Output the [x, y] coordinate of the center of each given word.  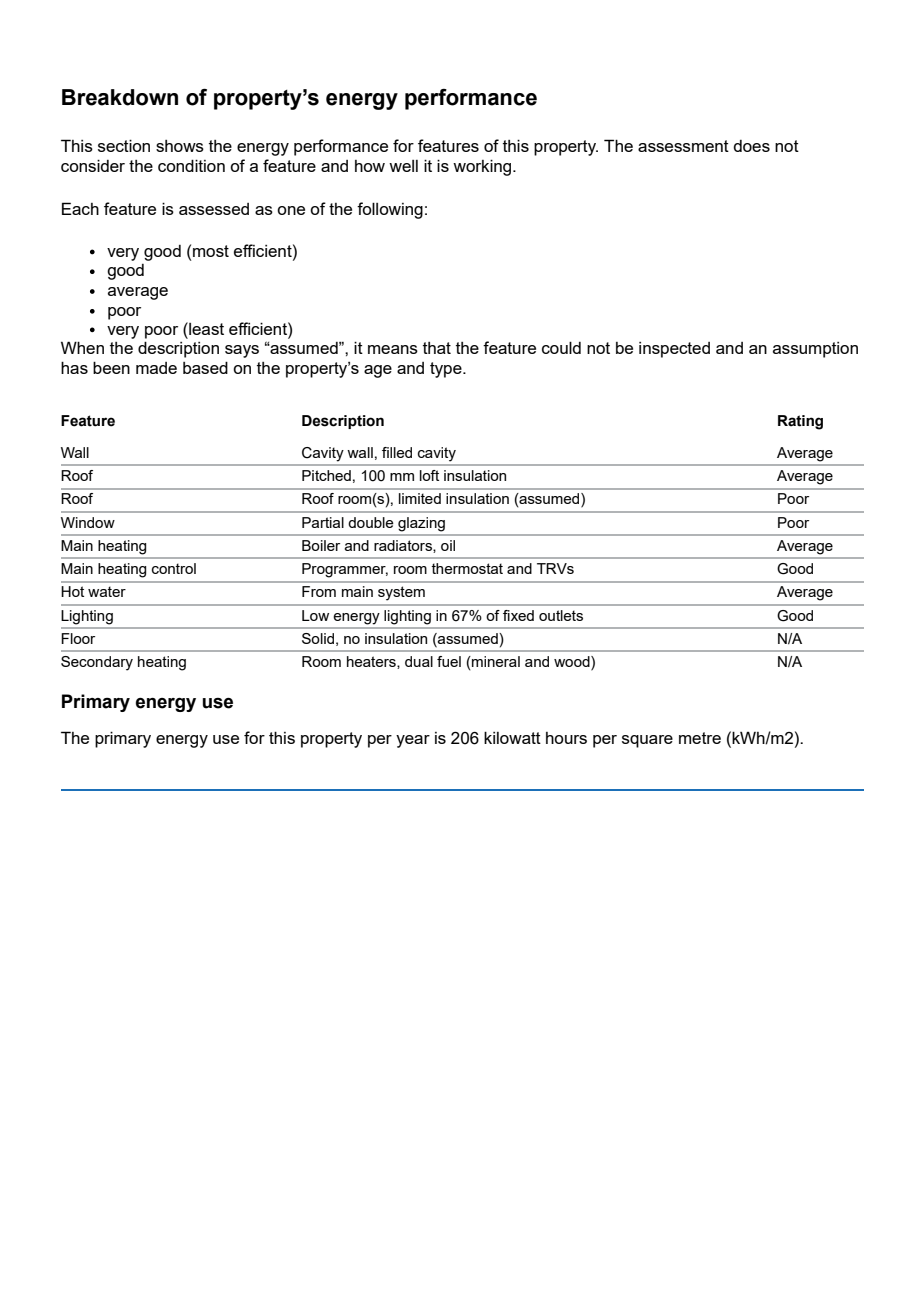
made [156, 368]
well [403, 166]
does [751, 146]
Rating [800, 422]
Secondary [97, 663]
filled [397, 452]
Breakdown [120, 97]
